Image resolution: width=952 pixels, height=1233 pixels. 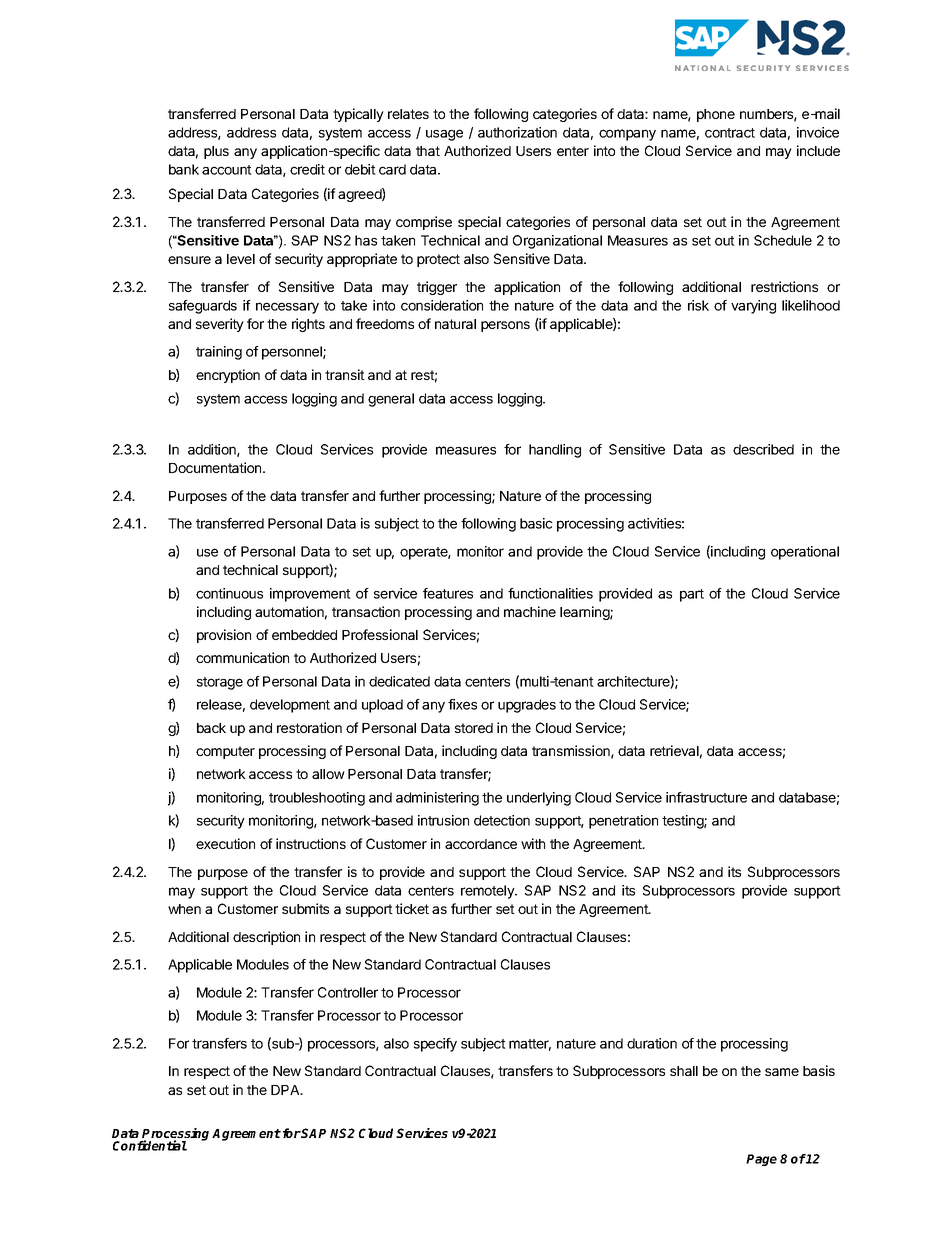 I want to click on persons, so click(x=505, y=326).
